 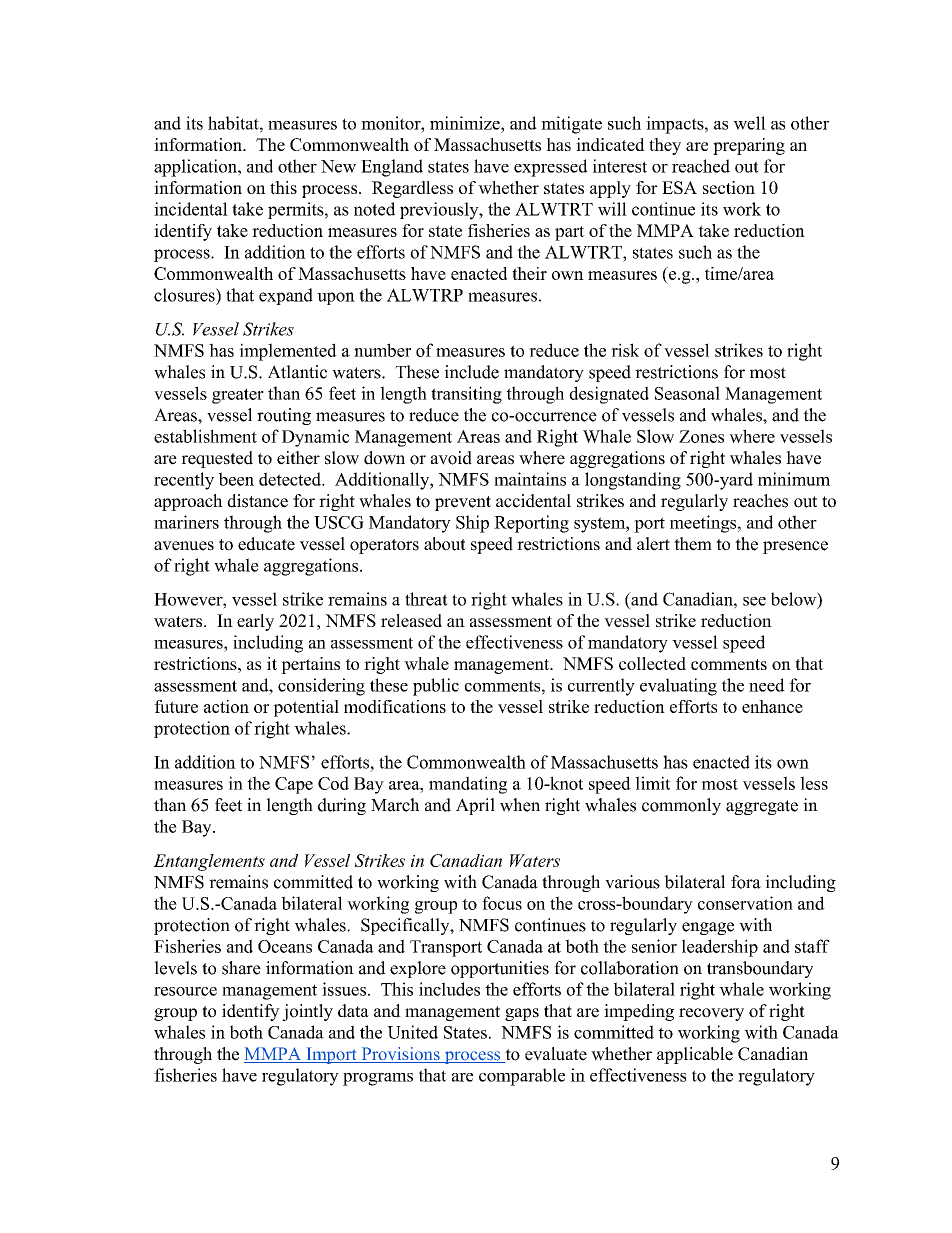 What do you see at coordinates (522, 1077) in the page?
I see `comparable` at bounding box center [522, 1077].
